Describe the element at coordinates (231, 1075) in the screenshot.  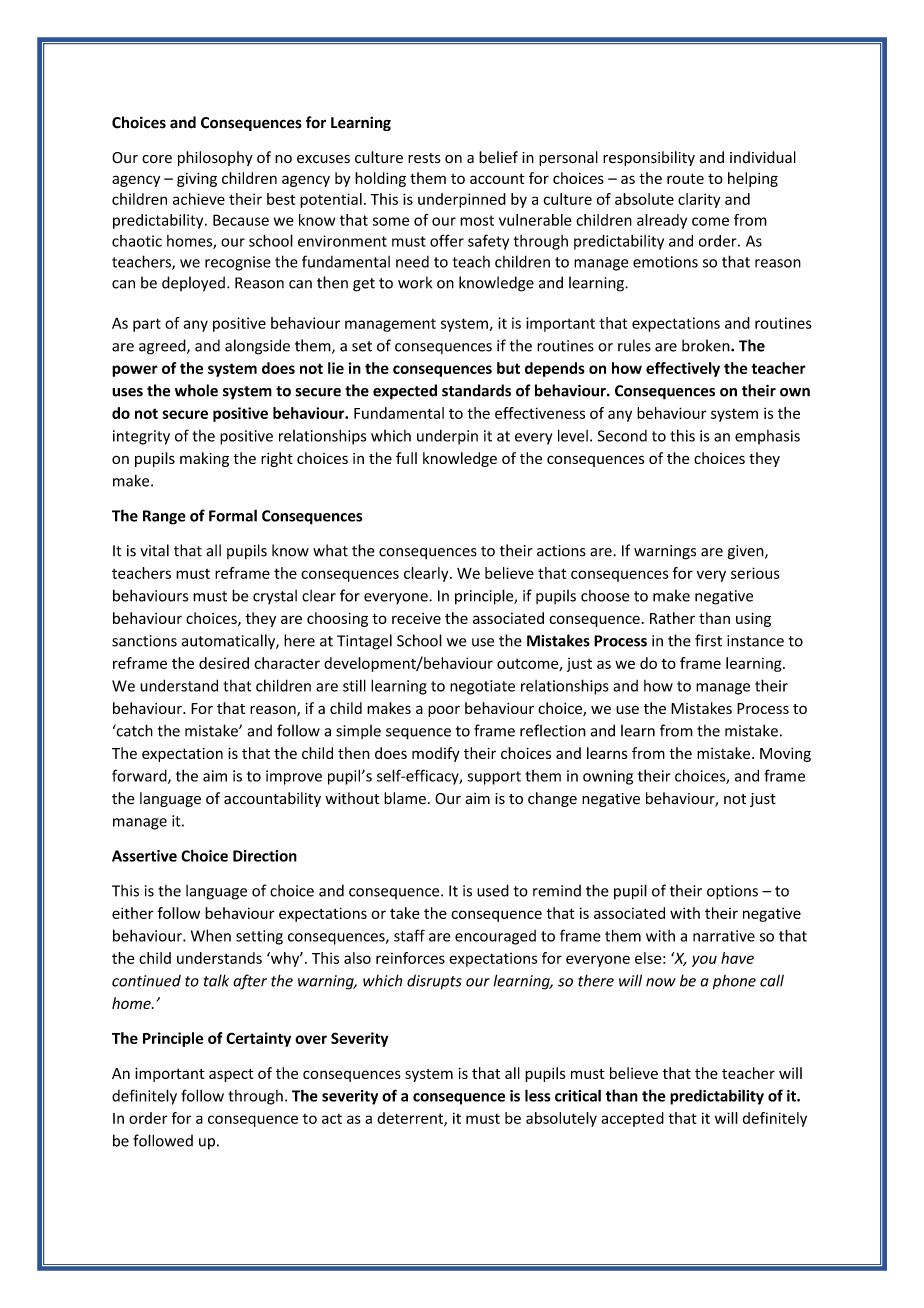
I see `aspect` at that location.
